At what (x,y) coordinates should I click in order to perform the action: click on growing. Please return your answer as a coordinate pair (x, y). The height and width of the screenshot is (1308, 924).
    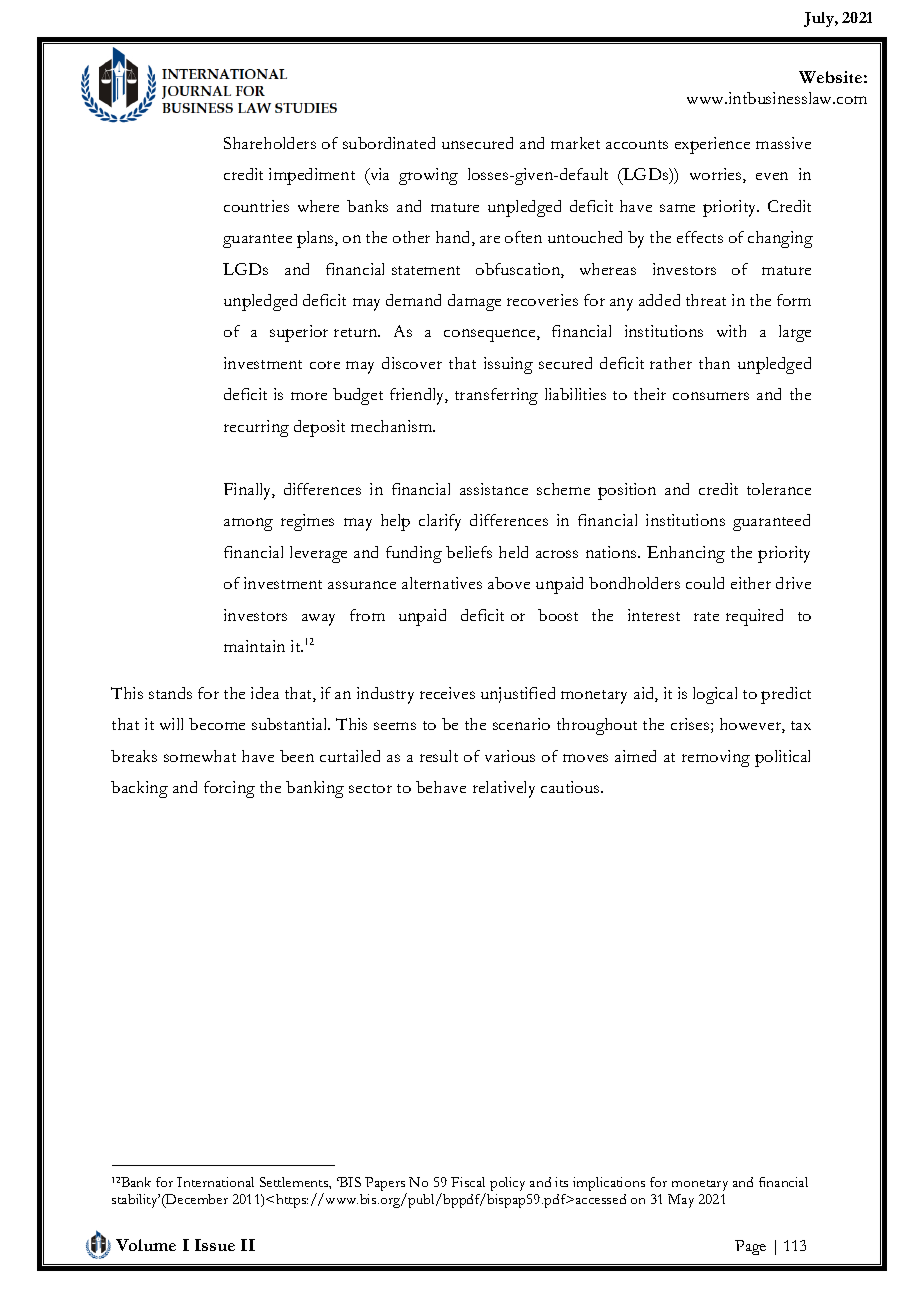
    Looking at the image, I should click on (428, 176).
